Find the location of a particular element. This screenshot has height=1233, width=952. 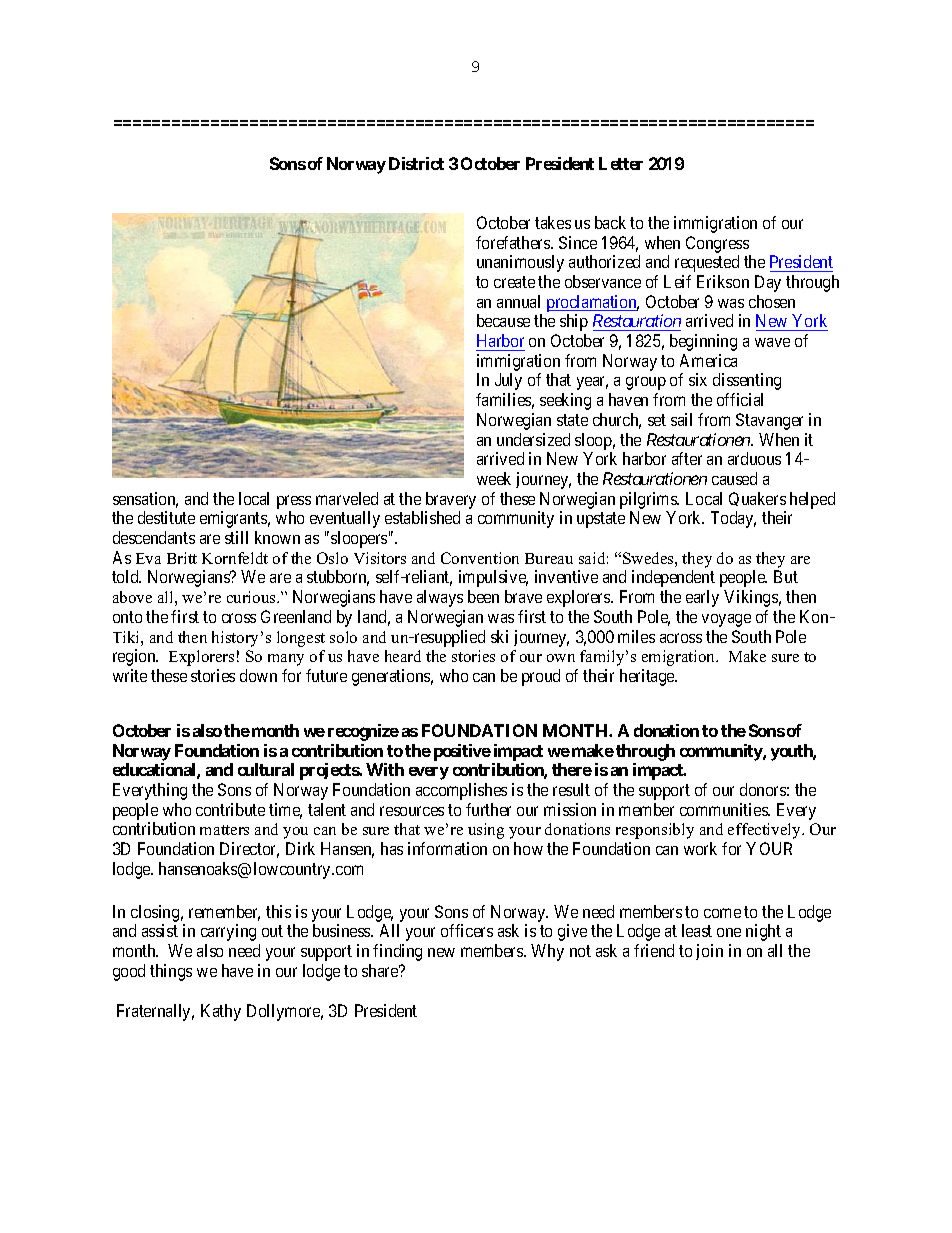

early is located at coordinates (702, 598).
